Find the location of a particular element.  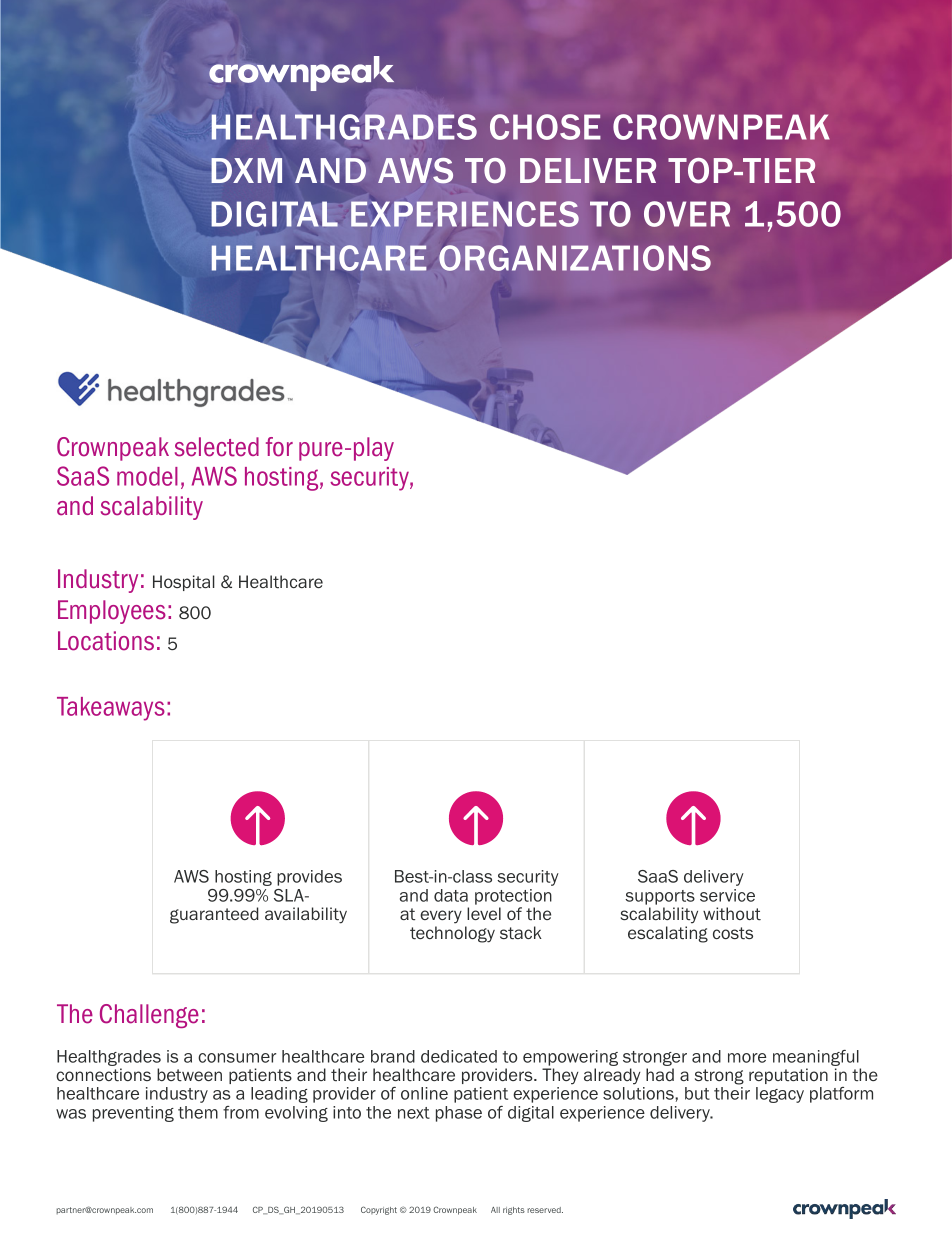

DXM is located at coordinates (246, 170).
